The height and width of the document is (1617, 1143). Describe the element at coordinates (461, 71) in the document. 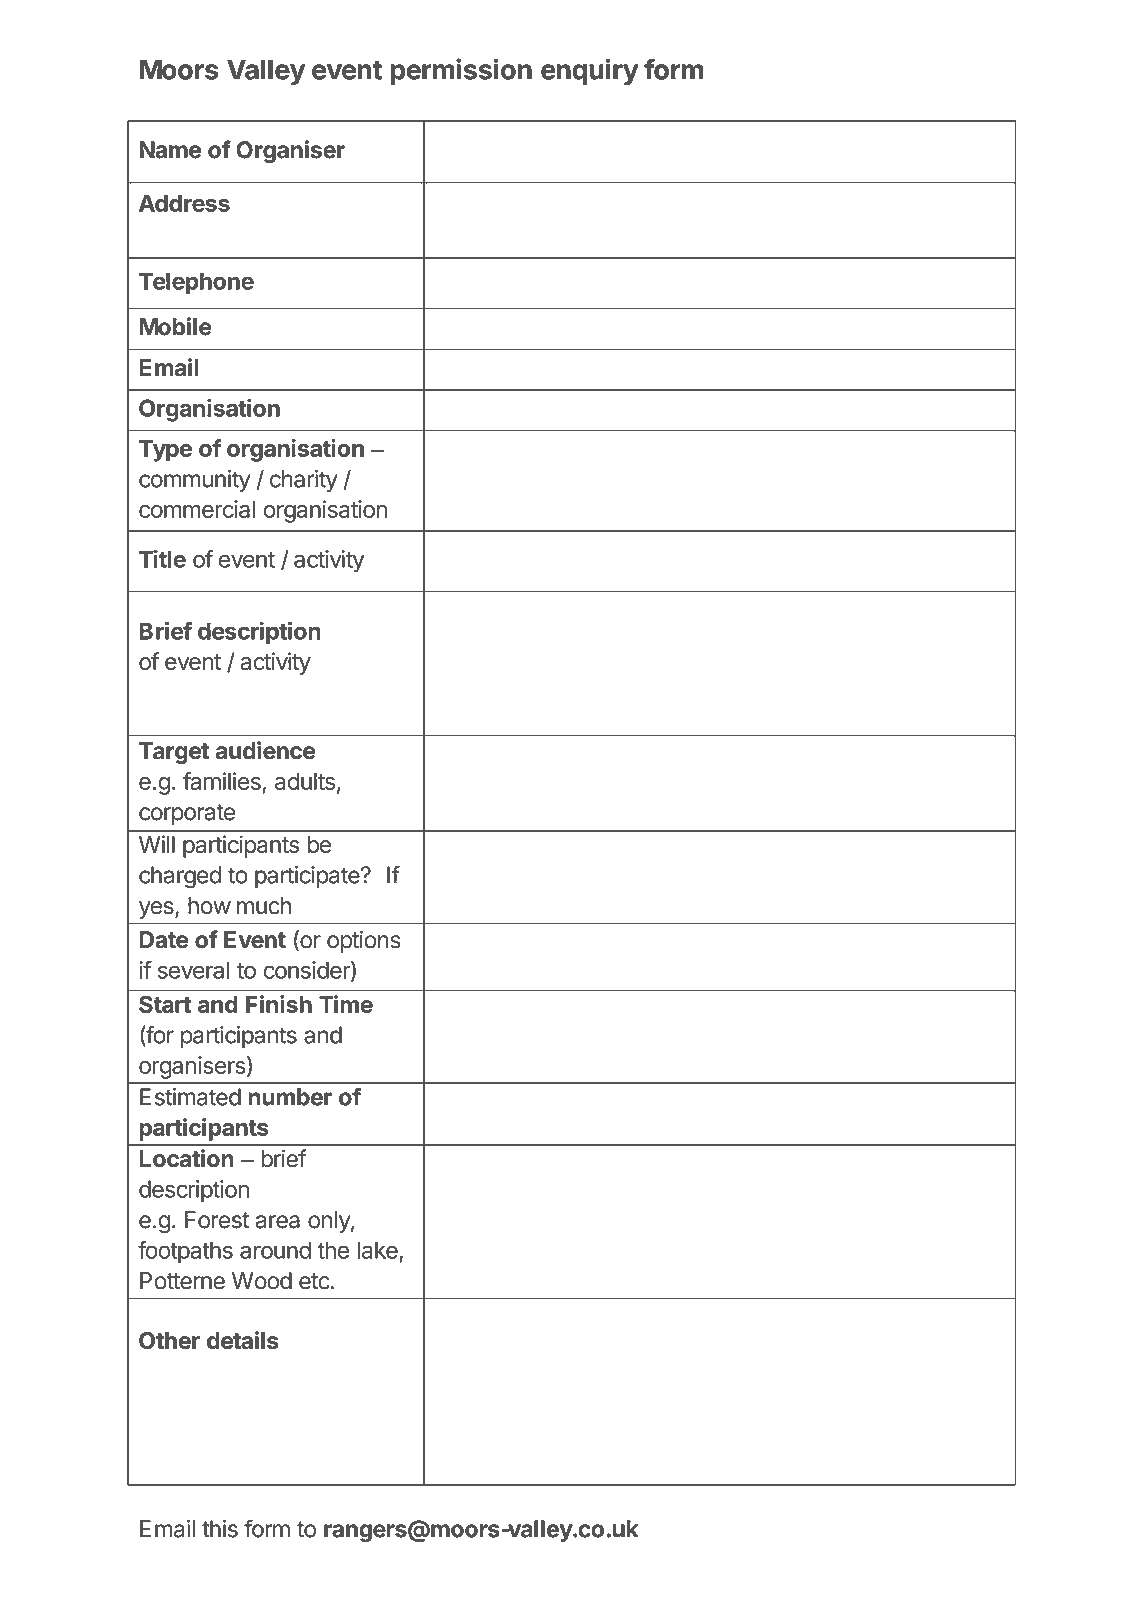

I see `permission` at that location.
